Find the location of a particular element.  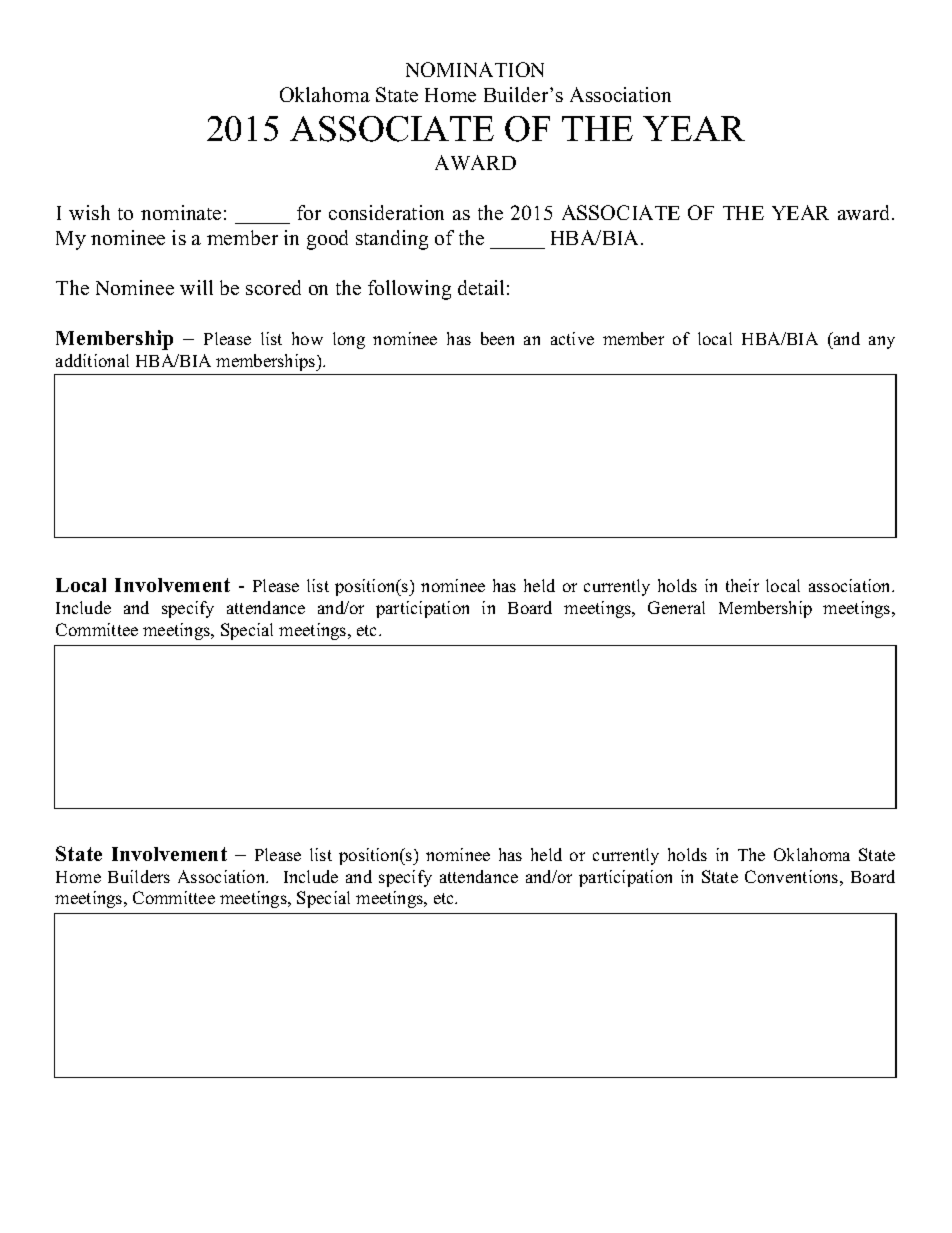

General is located at coordinates (676, 607).
